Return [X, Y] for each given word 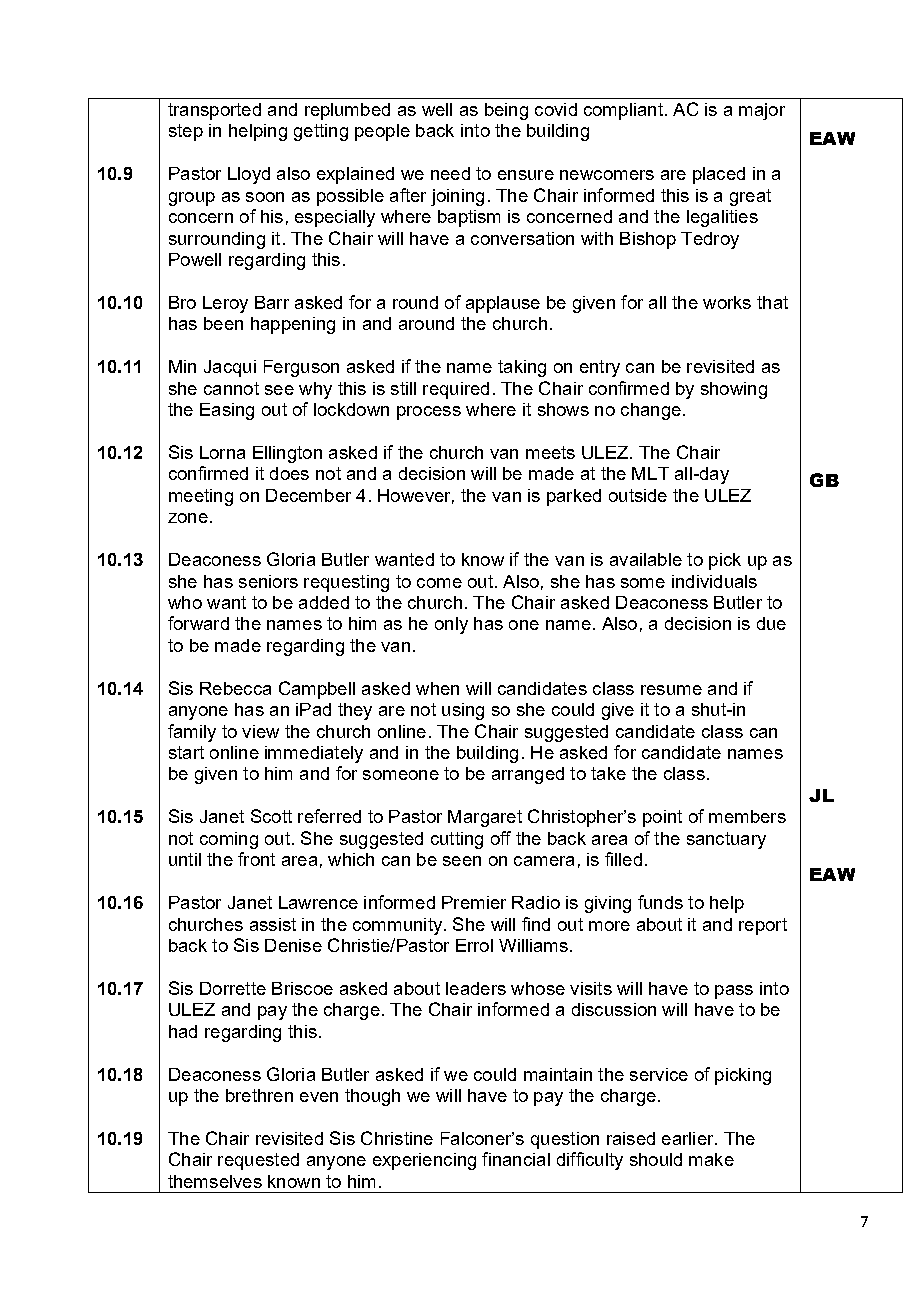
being [506, 111]
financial [516, 1159]
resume [671, 690]
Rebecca [235, 688]
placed [719, 175]
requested [258, 1161]
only [451, 625]
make [711, 1159]
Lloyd [249, 175]
